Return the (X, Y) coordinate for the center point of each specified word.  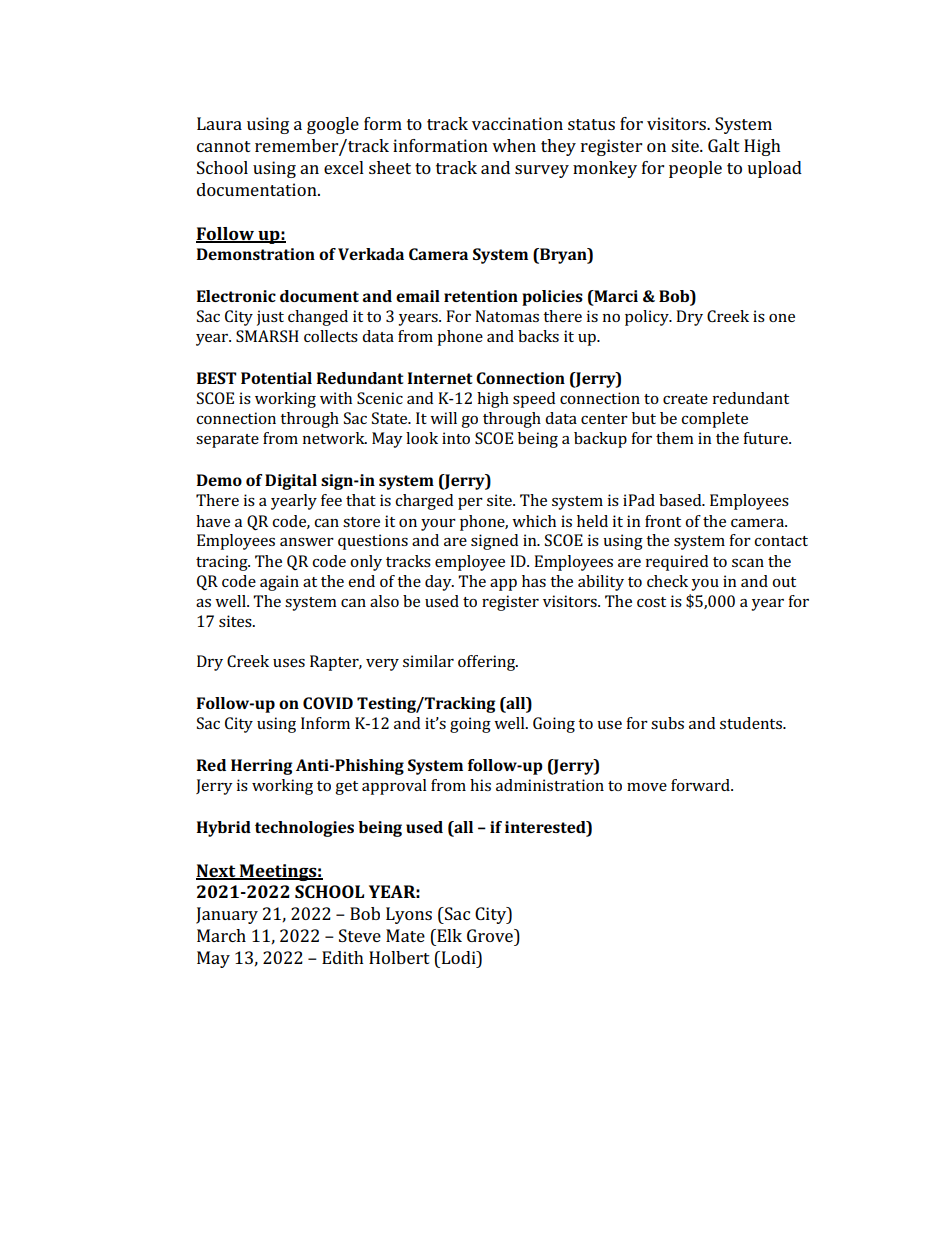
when (514, 145)
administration (550, 785)
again (279, 583)
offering (488, 663)
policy (648, 318)
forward (701, 785)
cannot (224, 146)
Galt (724, 145)
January (227, 915)
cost (651, 602)
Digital (291, 482)
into (456, 438)
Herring (262, 767)
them (675, 438)
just (270, 318)
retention (481, 296)
